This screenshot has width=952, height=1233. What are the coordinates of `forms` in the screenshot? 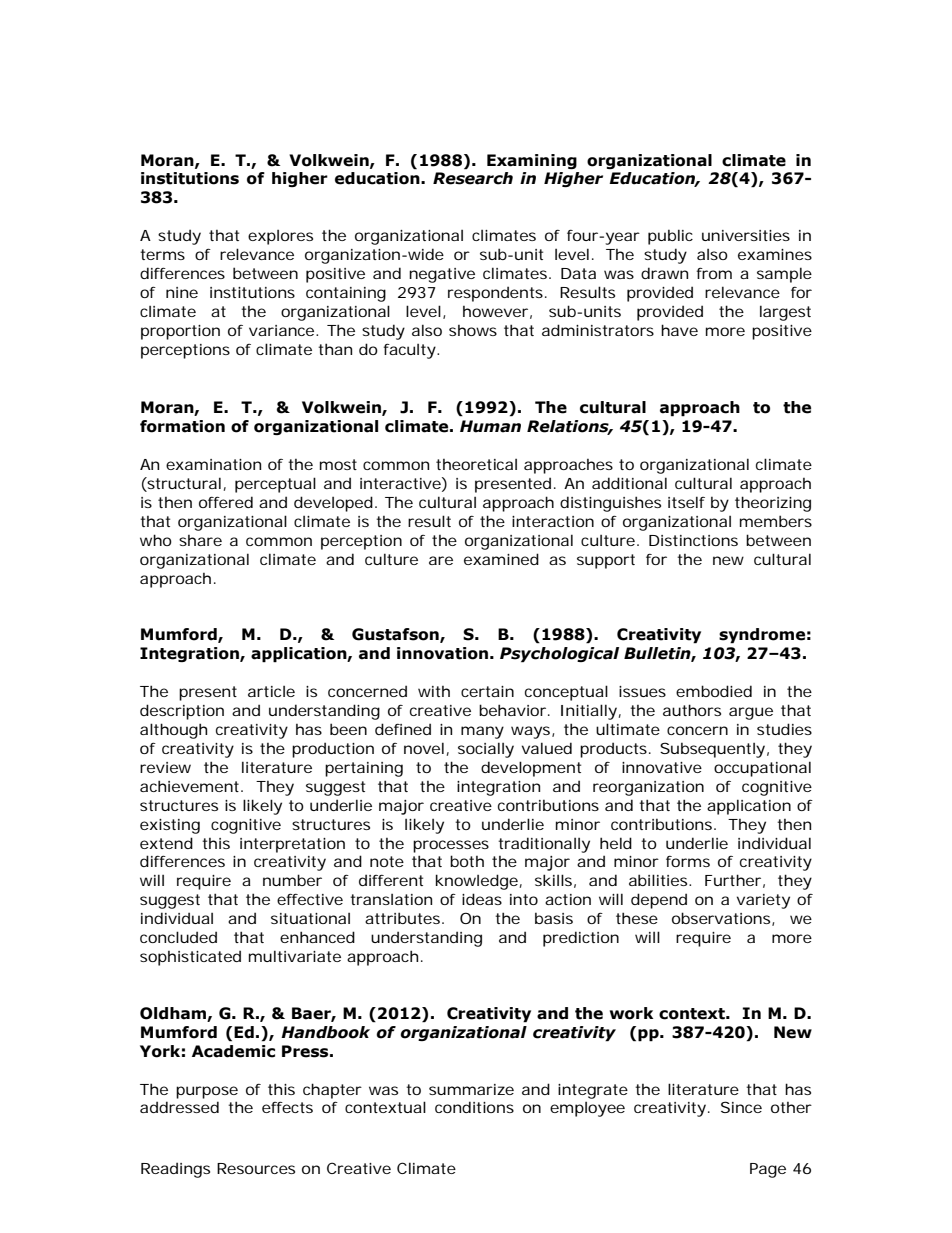 It's located at (688, 861).
